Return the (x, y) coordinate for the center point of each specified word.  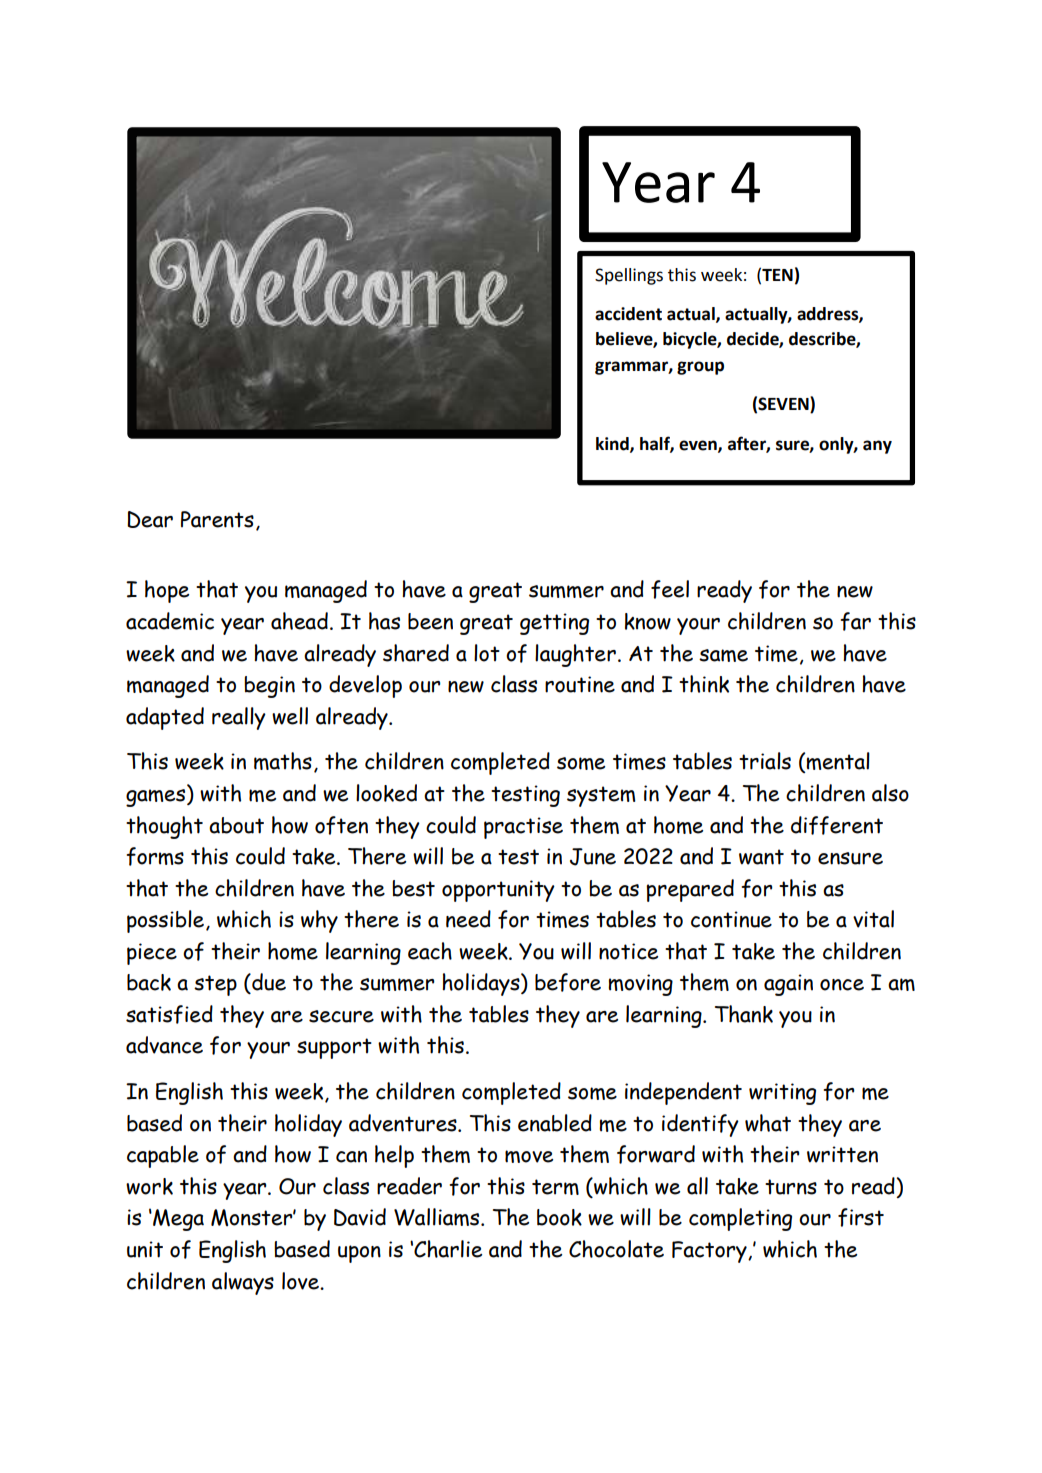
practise (523, 828)
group (700, 368)
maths (283, 761)
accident (628, 314)
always (243, 1283)
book (559, 1217)
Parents (217, 519)
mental (838, 761)
